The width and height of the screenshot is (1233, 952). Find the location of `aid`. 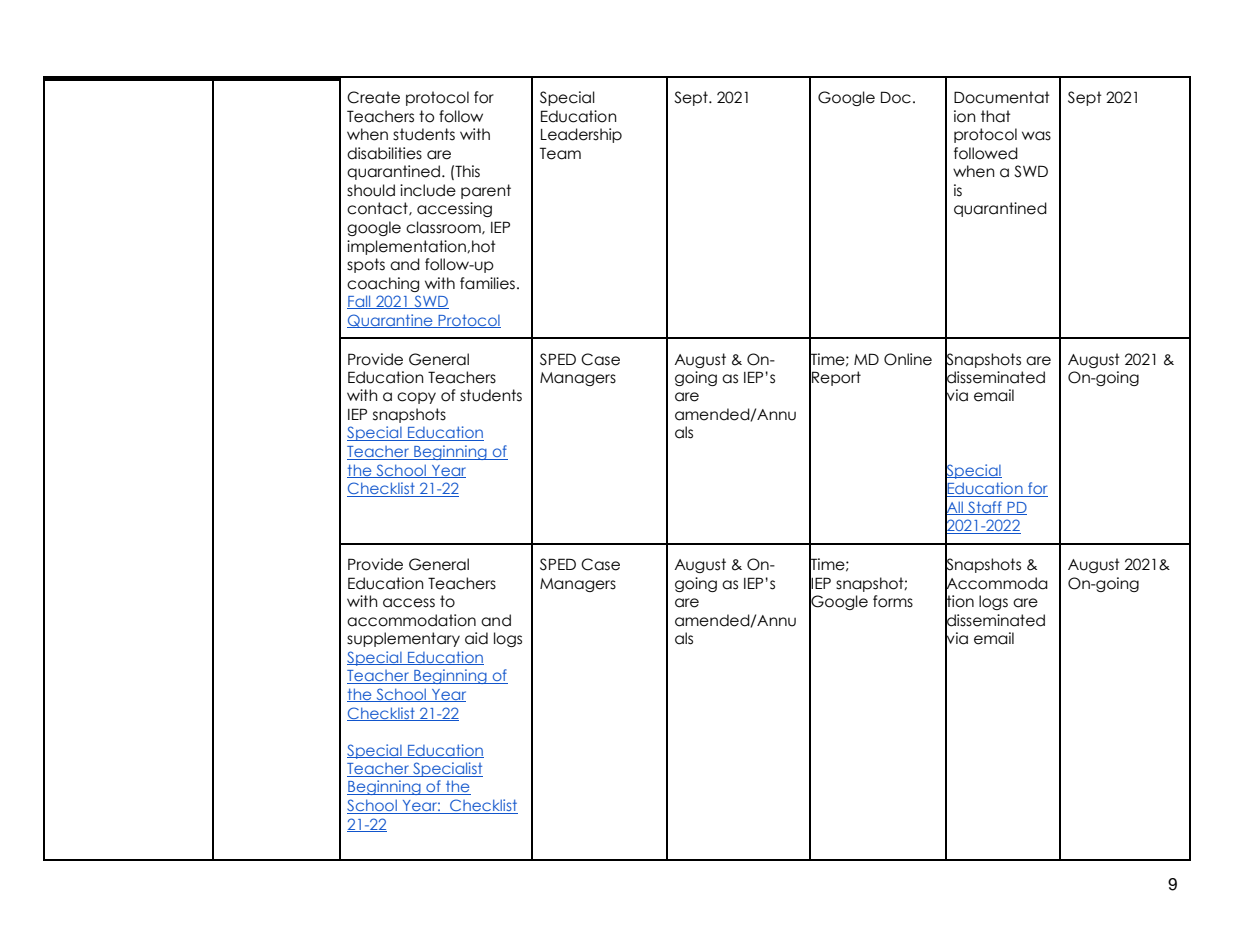

aid is located at coordinates (476, 638).
